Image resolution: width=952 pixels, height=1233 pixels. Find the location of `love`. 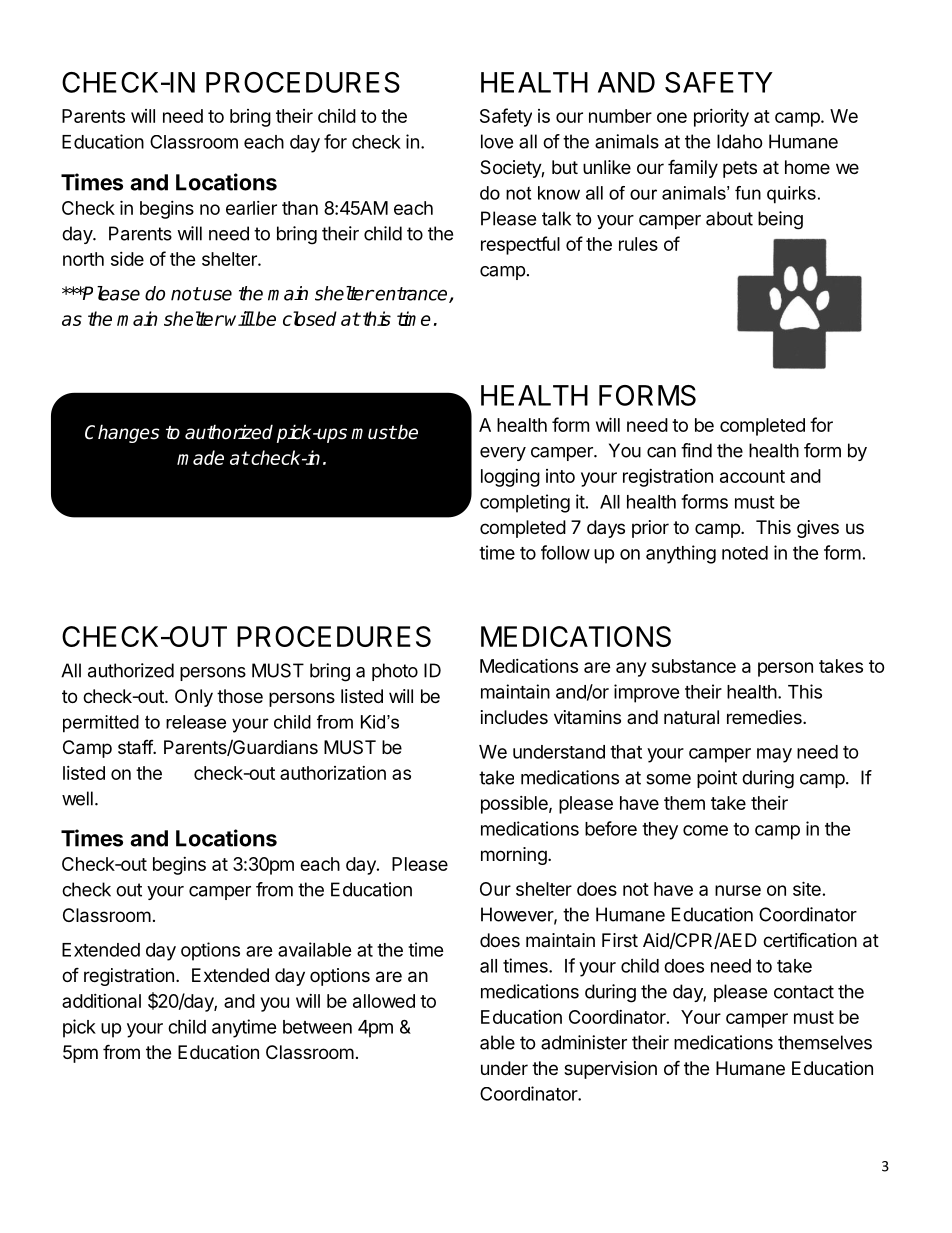

love is located at coordinates (497, 141).
